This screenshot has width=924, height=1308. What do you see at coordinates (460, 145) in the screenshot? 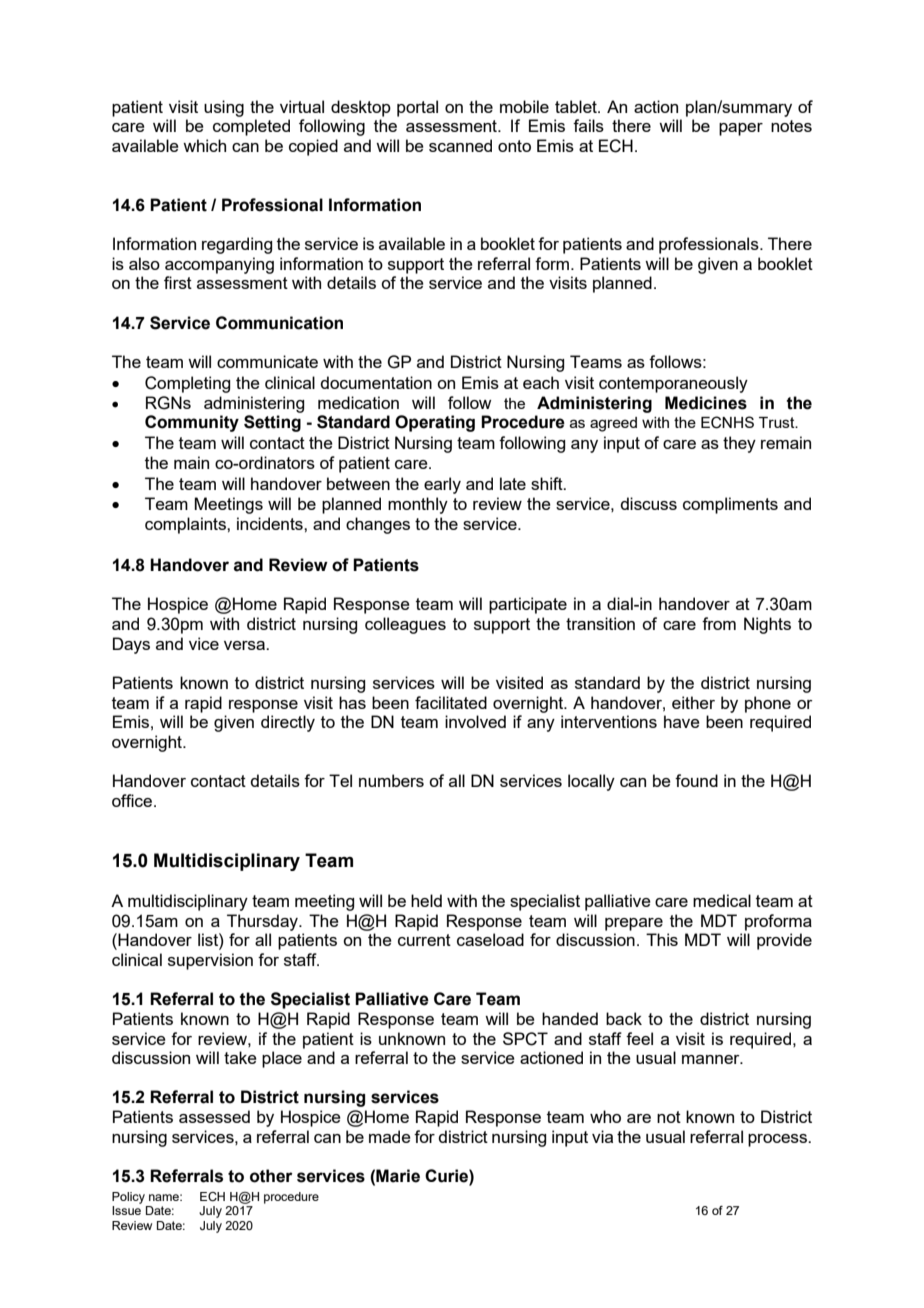
I see `scanned` at bounding box center [460, 145].
